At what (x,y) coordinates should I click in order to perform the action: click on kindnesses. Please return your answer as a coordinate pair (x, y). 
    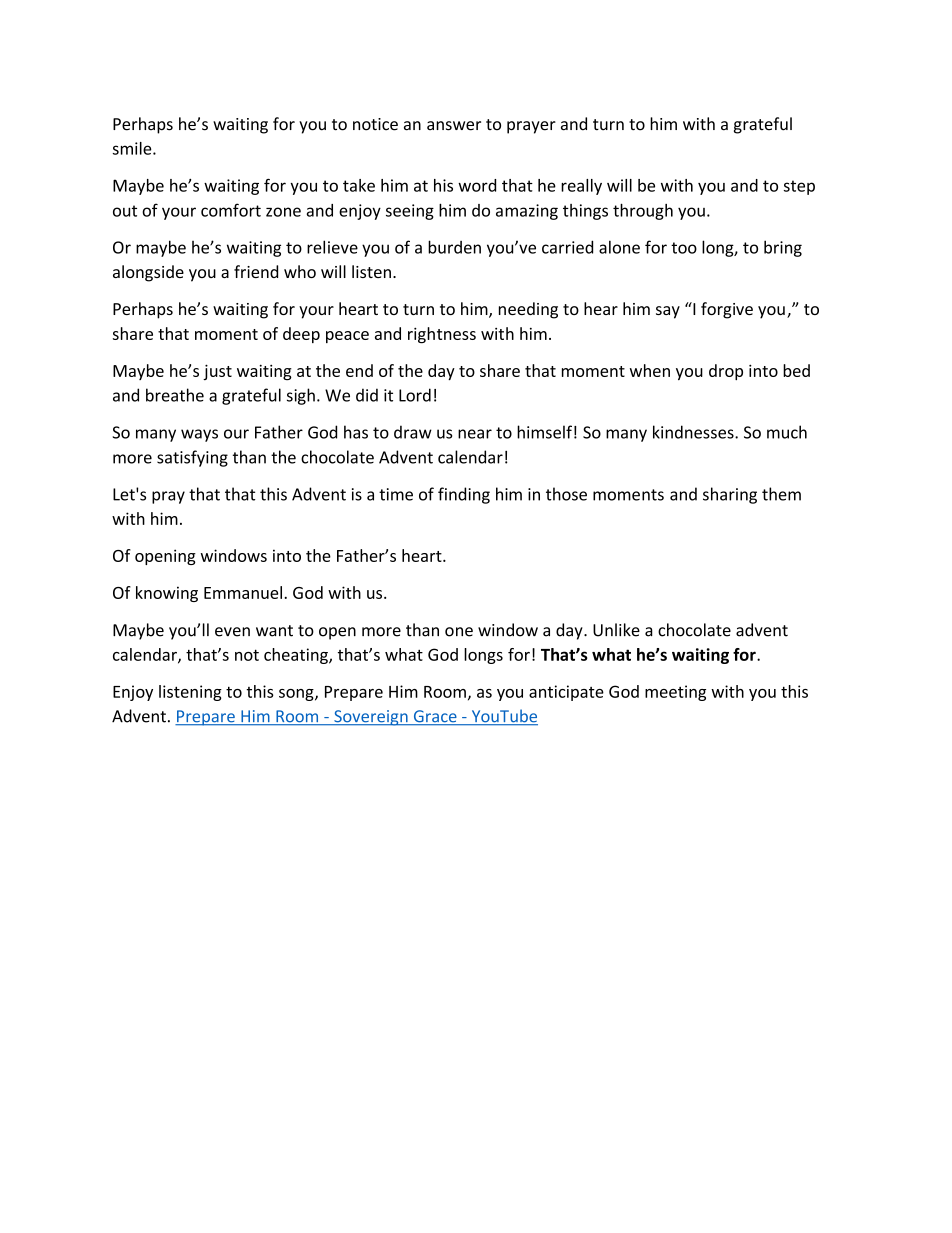
    Looking at the image, I should click on (694, 432).
